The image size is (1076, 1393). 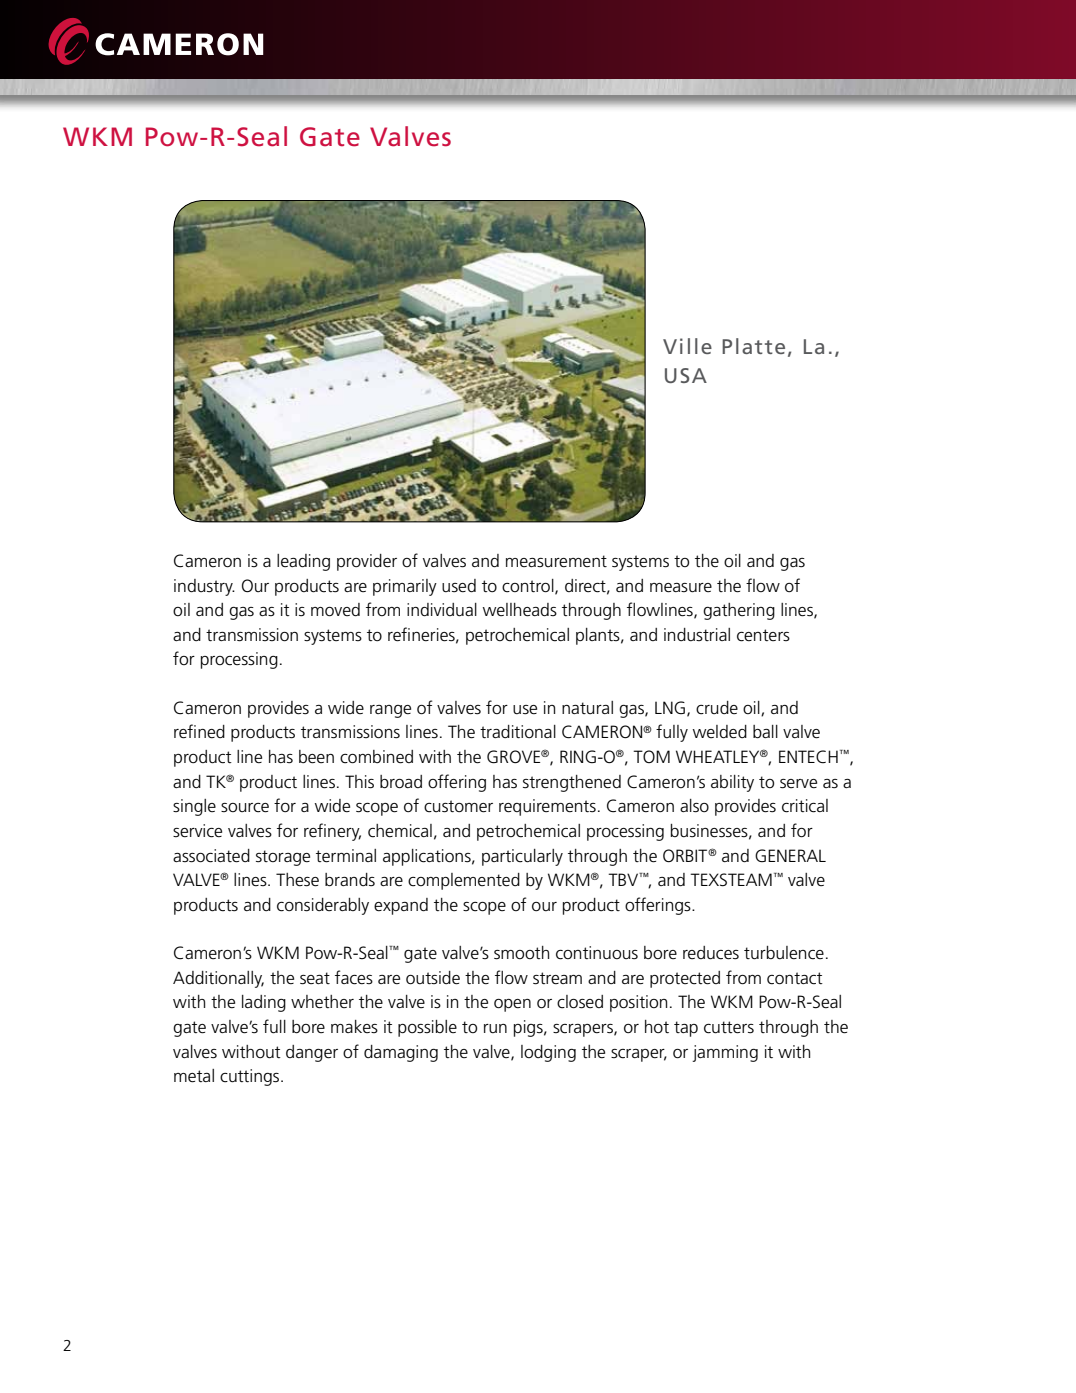 What do you see at coordinates (717, 708) in the image?
I see `crude` at bounding box center [717, 708].
